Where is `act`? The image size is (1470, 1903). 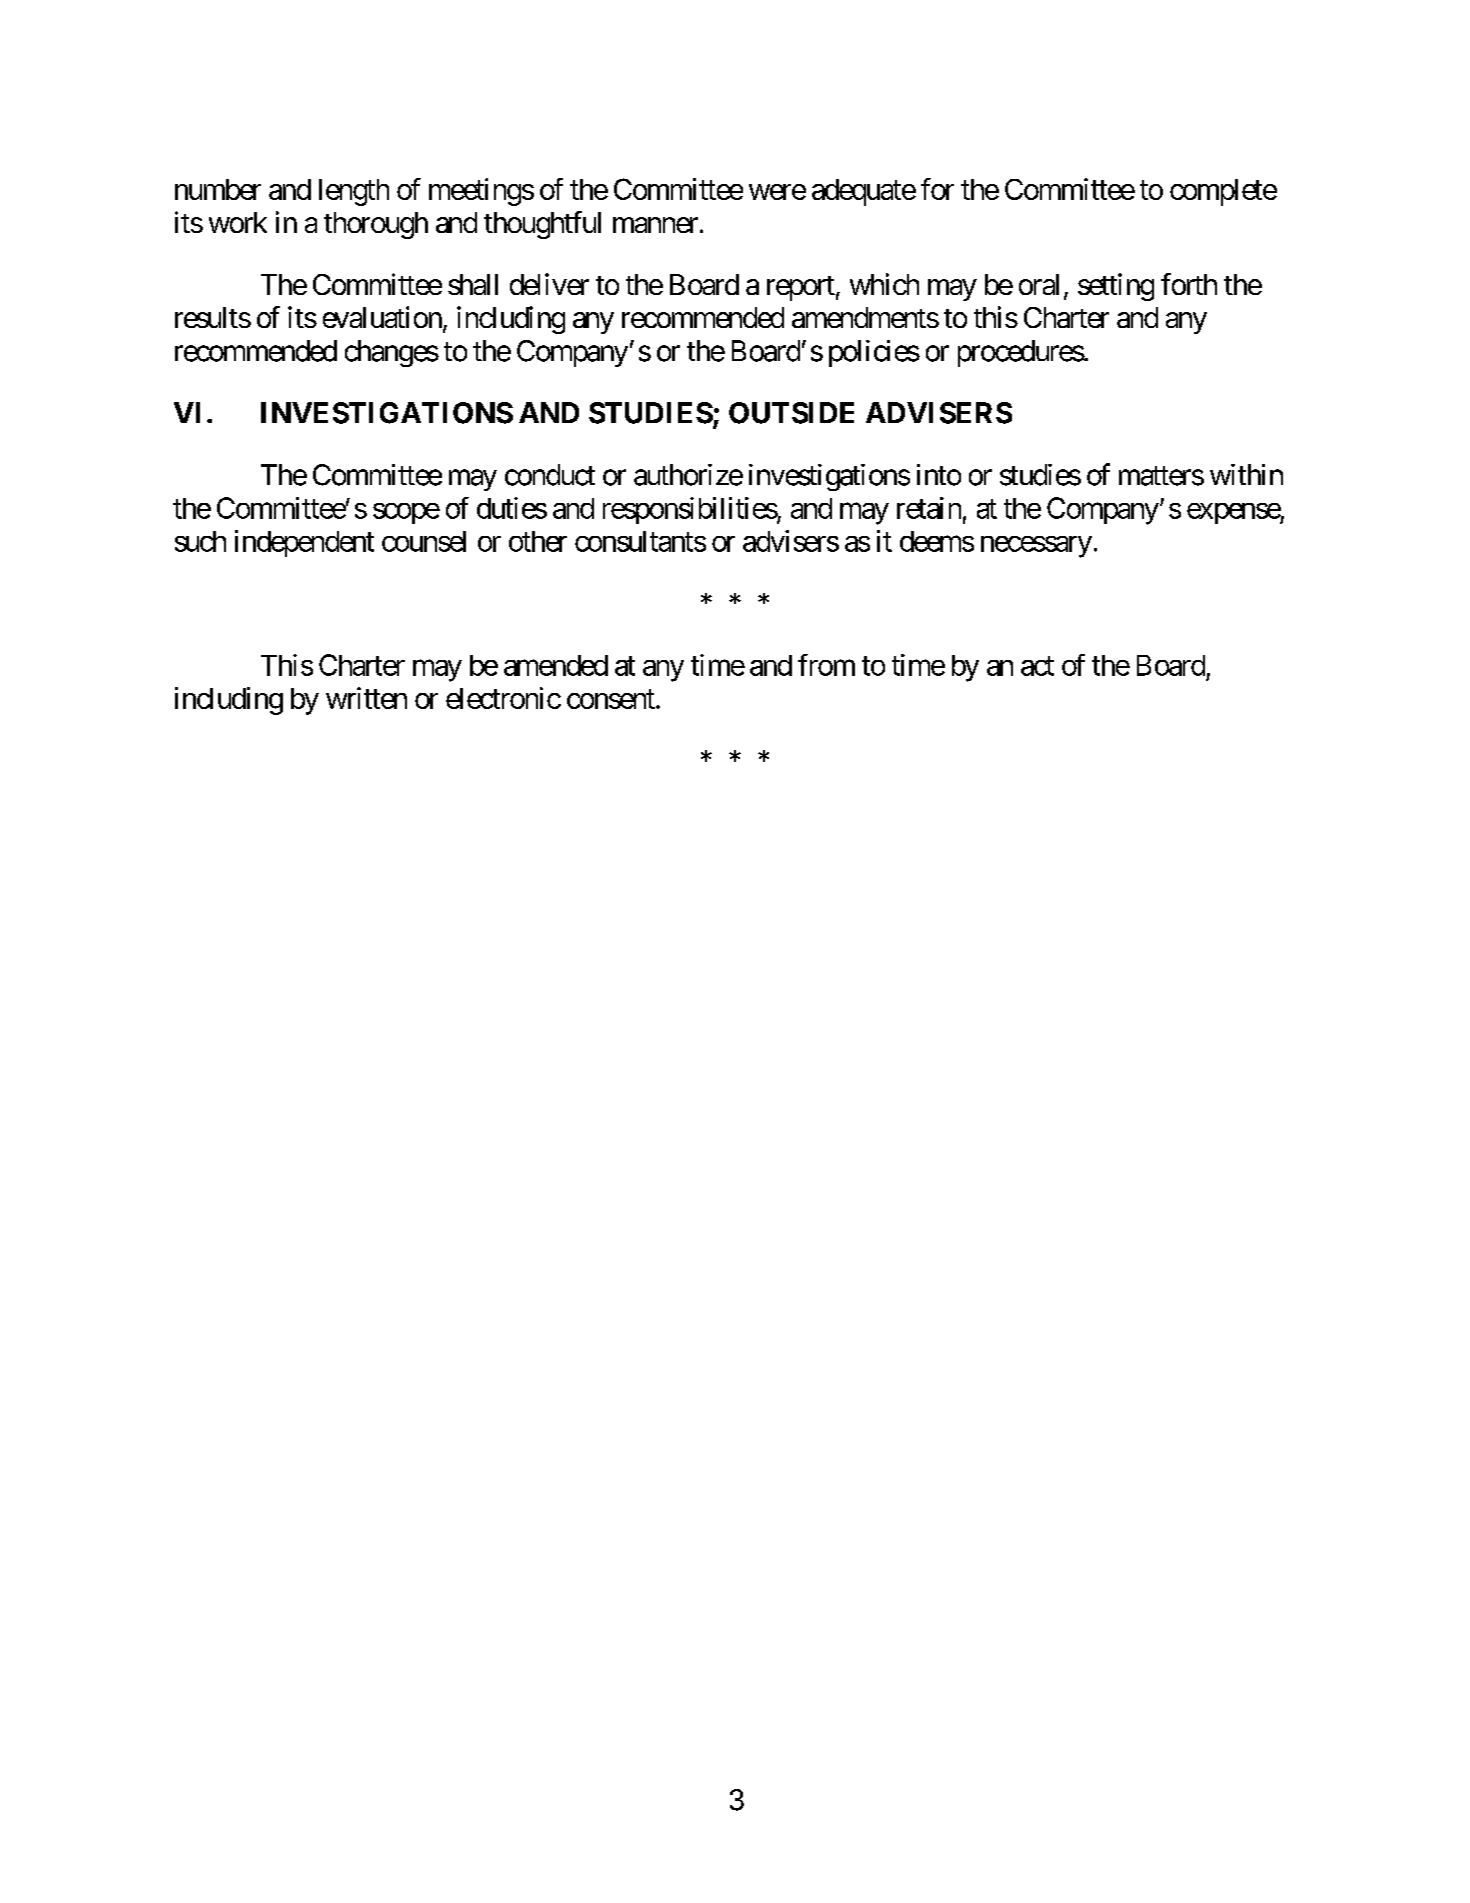 act is located at coordinates (1037, 666).
